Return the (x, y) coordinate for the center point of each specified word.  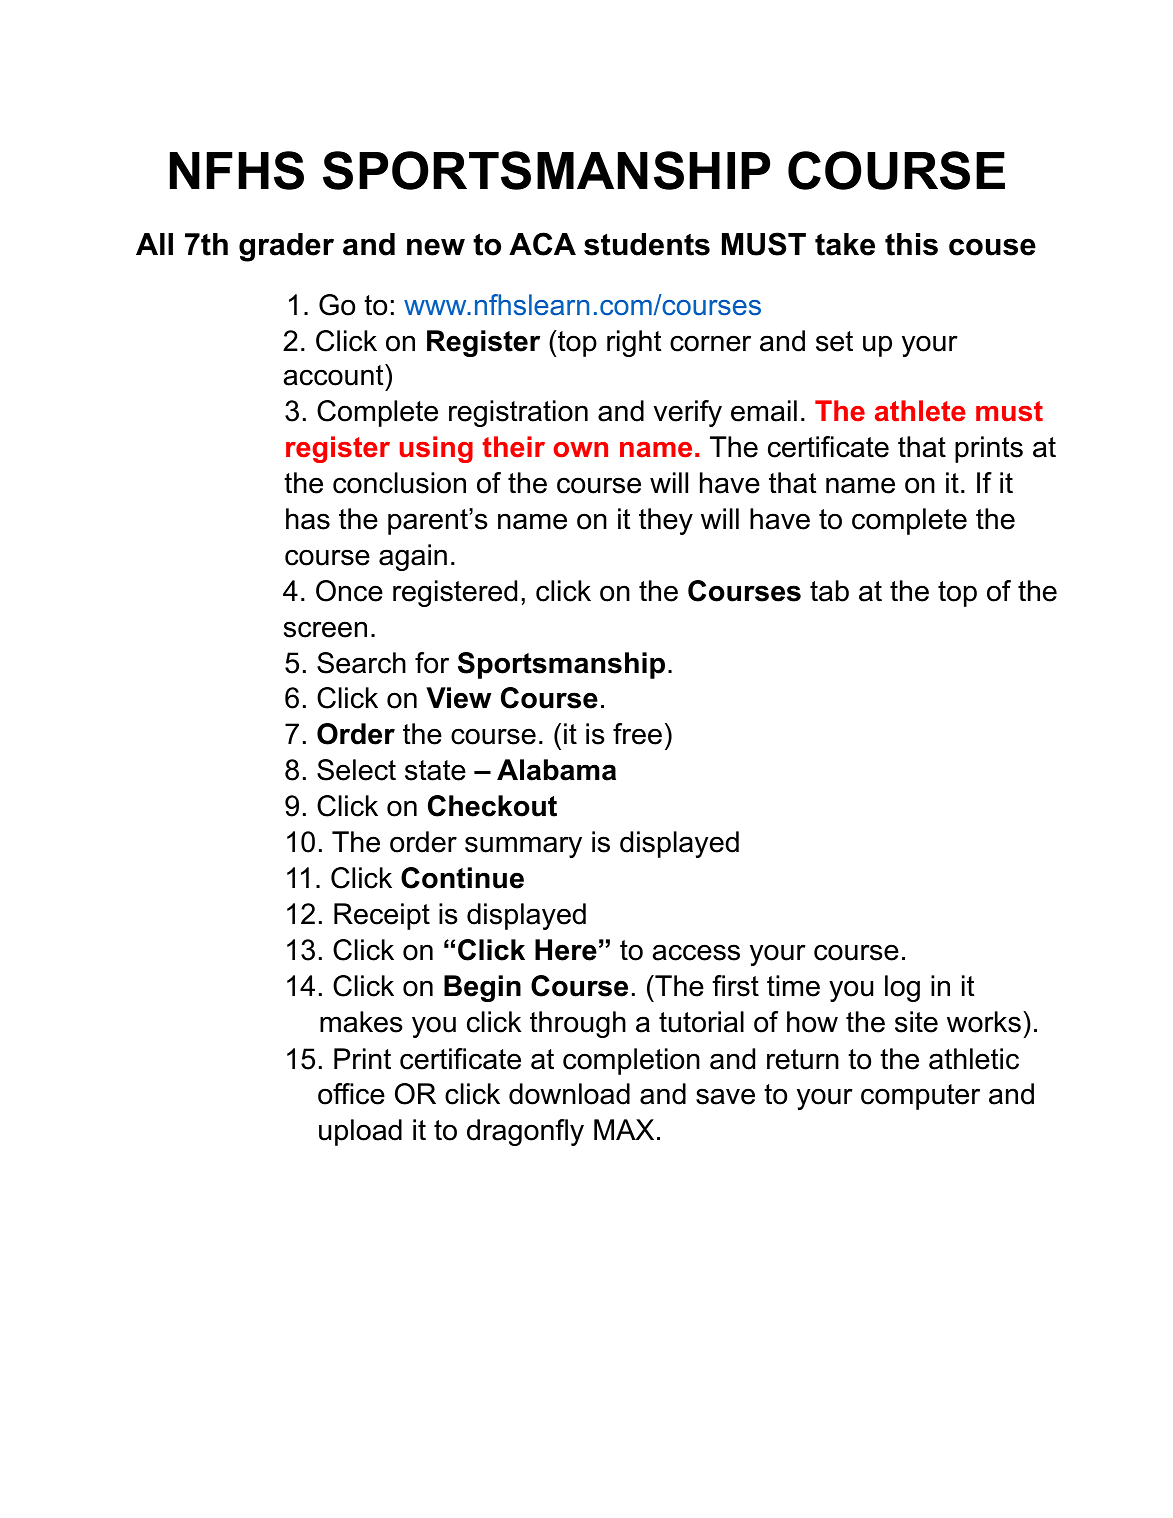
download (569, 1094)
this (911, 244)
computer (920, 1097)
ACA (542, 244)
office (351, 1094)
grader (286, 247)
